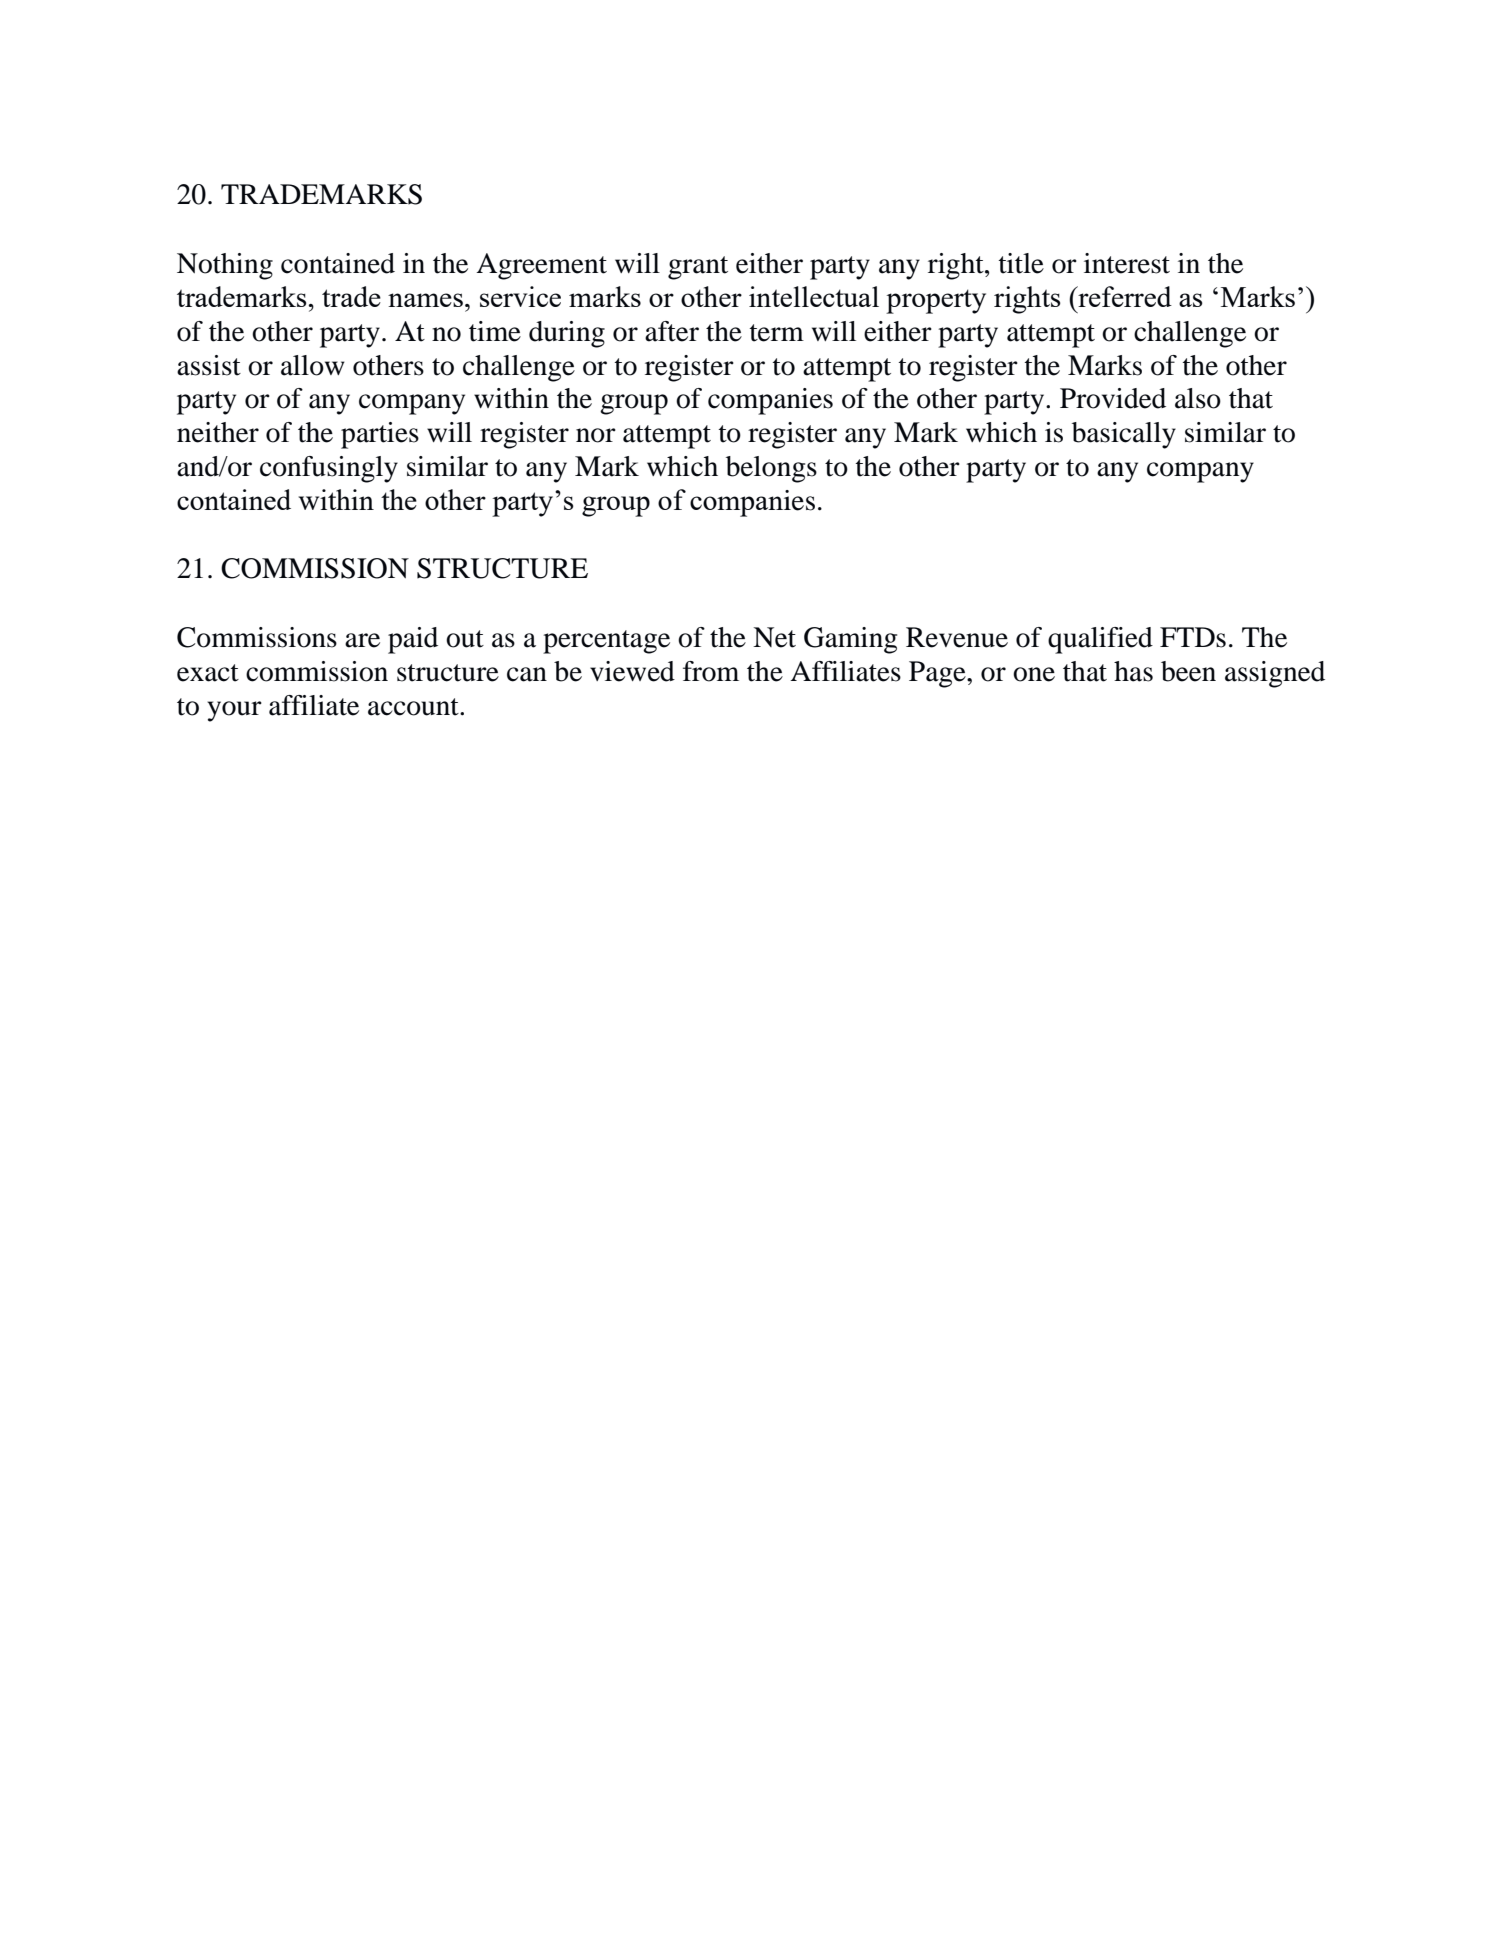 The height and width of the screenshot is (1946, 1503). I want to click on from, so click(711, 671).
